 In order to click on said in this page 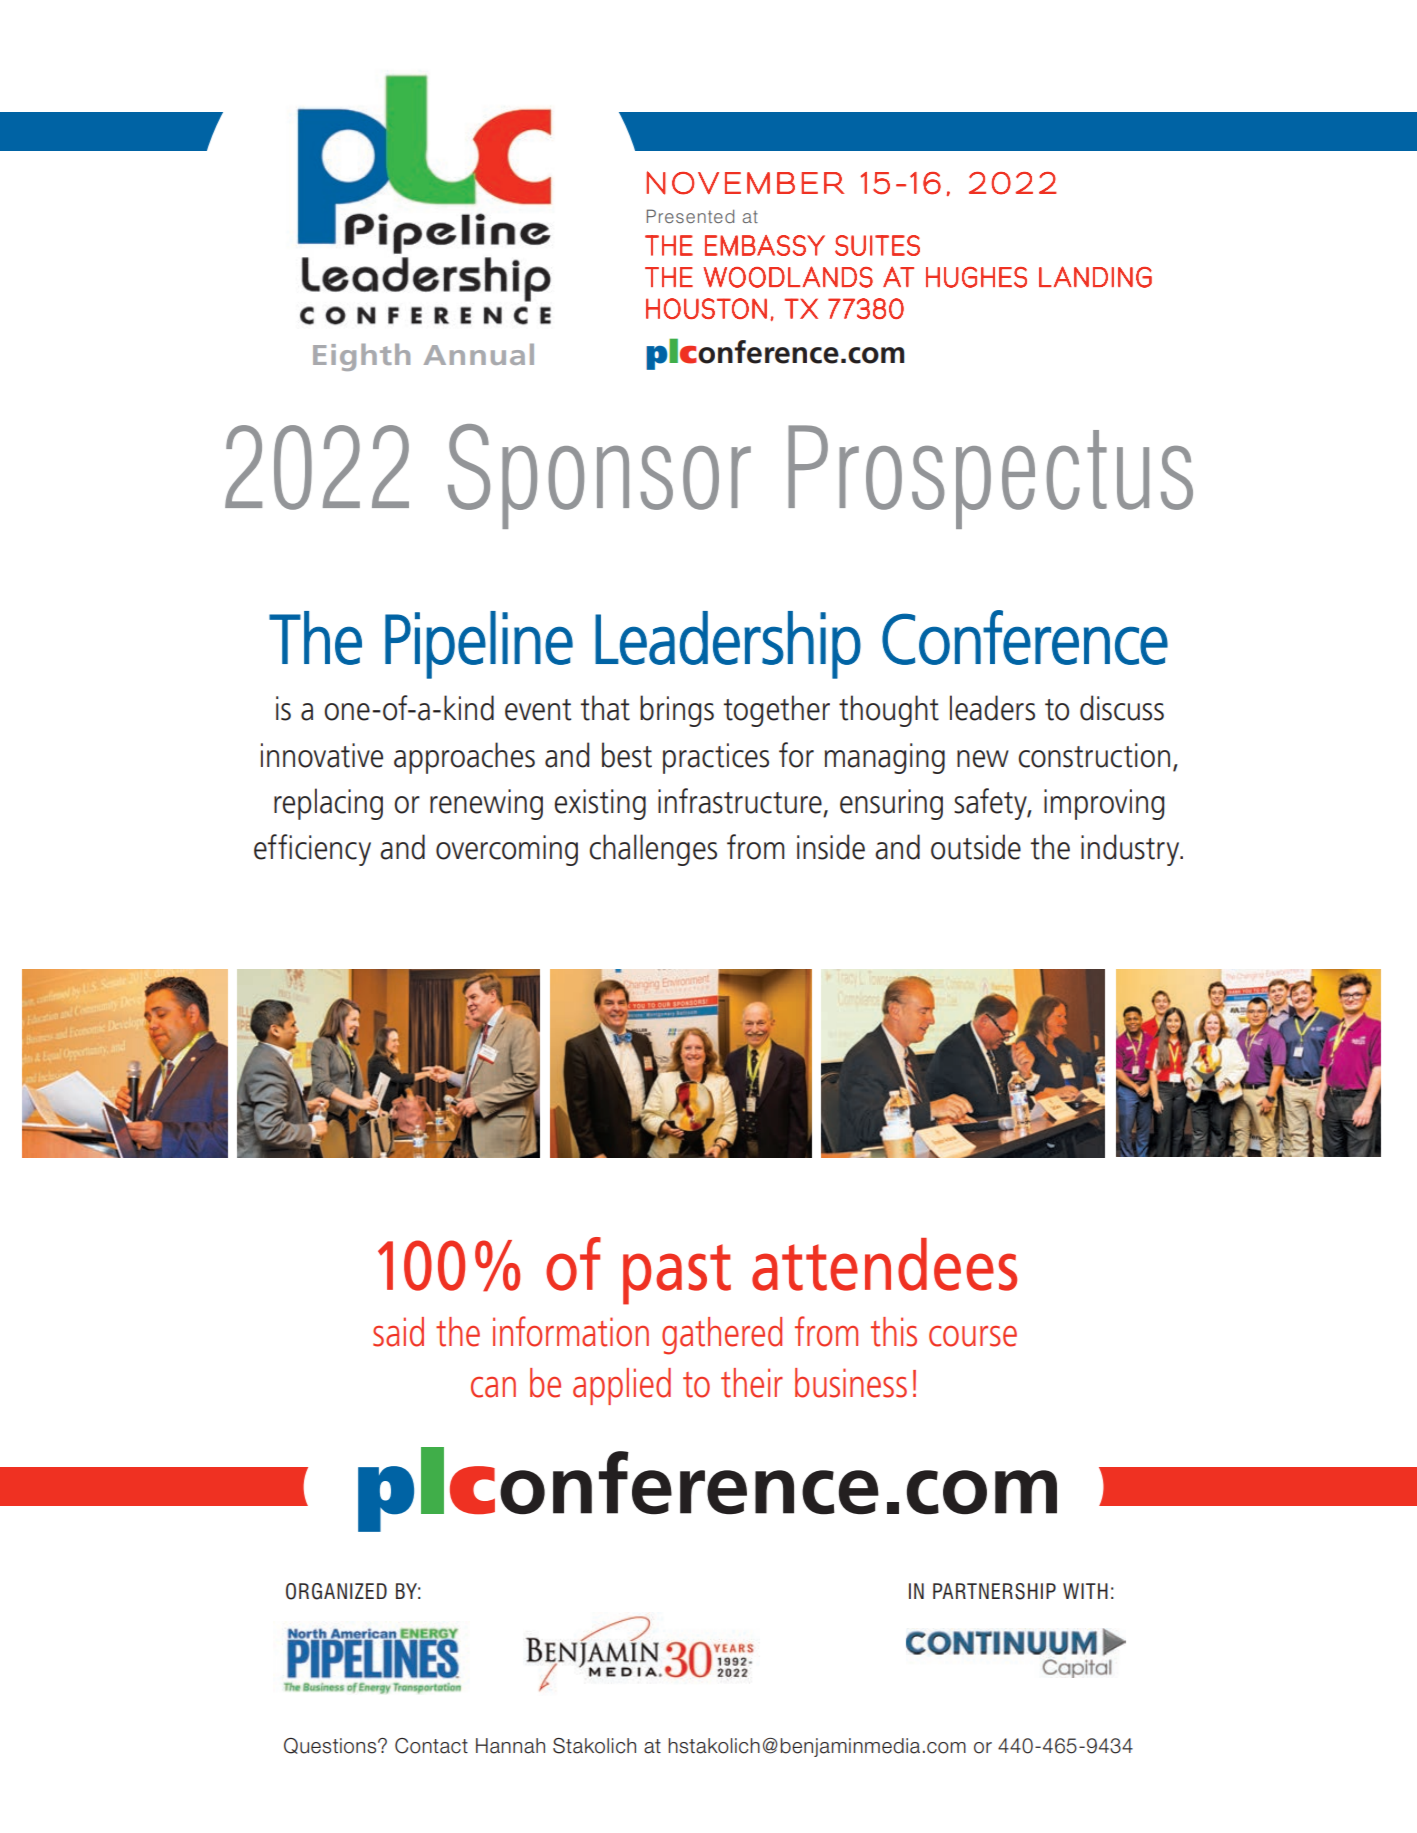, I will do `click(398, 1332)`.
